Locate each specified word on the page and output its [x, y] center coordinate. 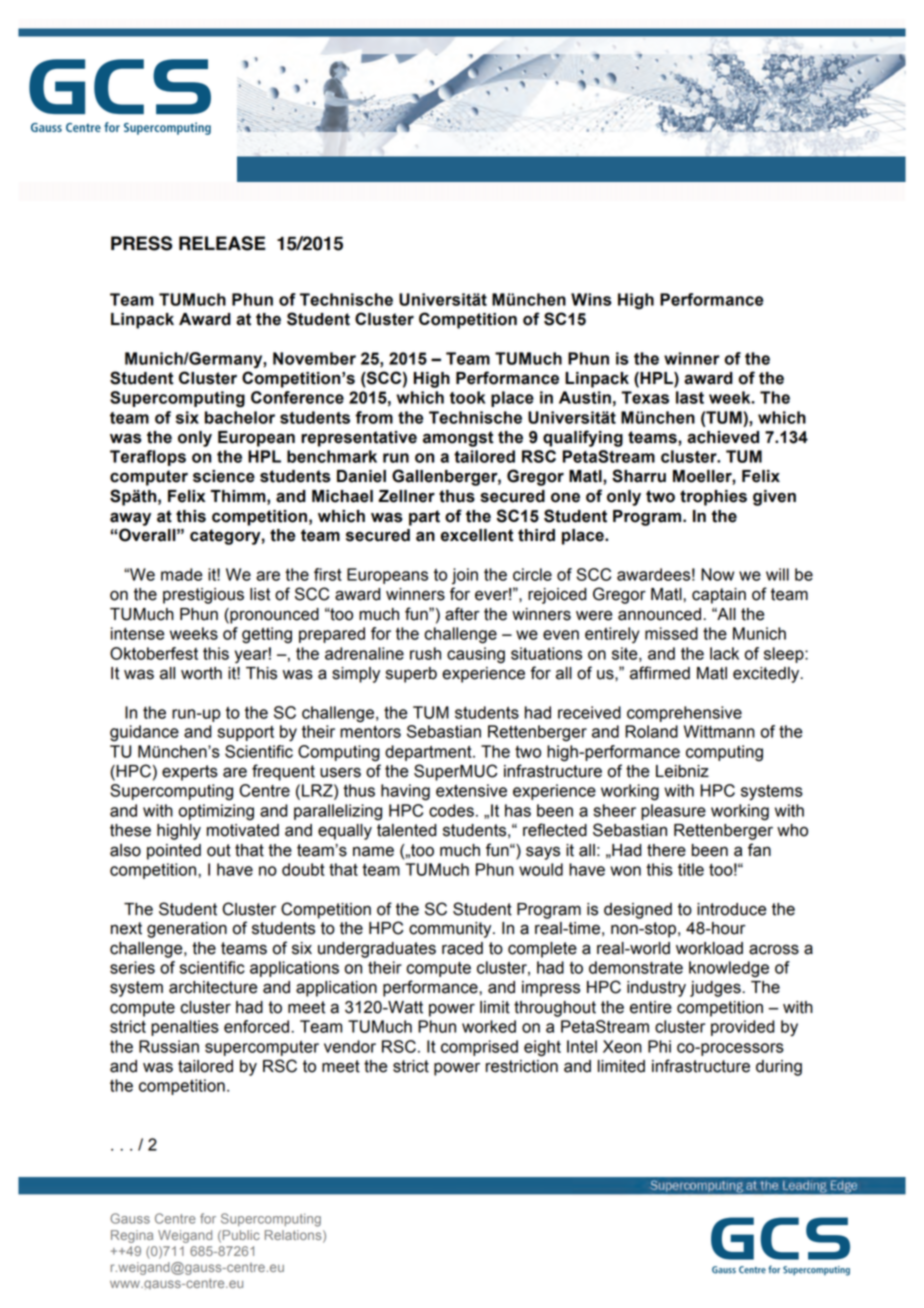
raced [462, 948]
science [224, 476]
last [690, 397]
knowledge [729, 969]
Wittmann [719, 731]
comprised [479, 1048]
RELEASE [222, 243]
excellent [477, 535]
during [779, 1068]
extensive [471, 790]
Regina [132, 1236]
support [245, 733]
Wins [591, 299]
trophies [713, 498]
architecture [213, 987]
